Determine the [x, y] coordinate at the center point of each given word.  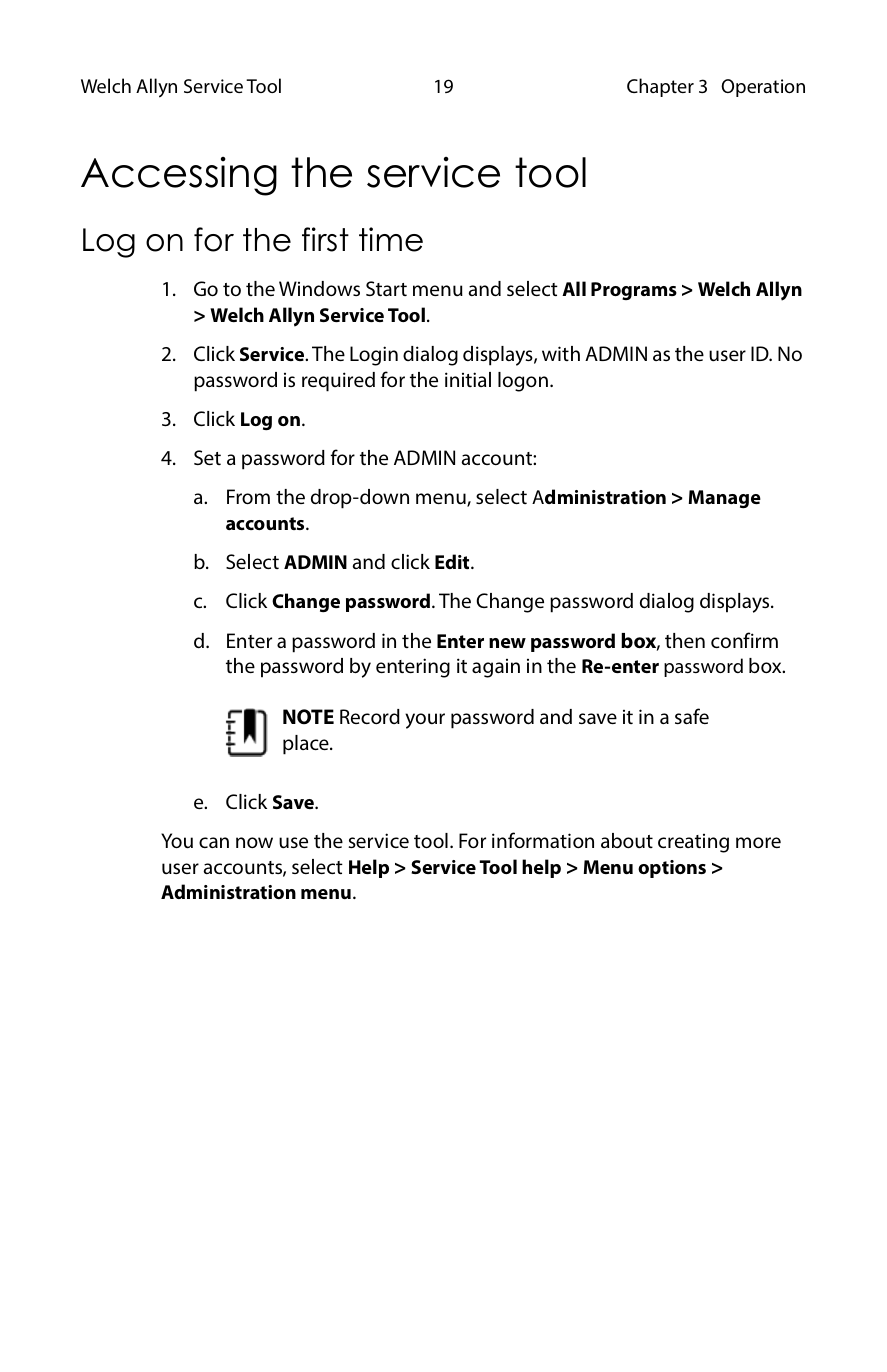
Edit [453, 561]
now [254, 842]
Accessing [179, 176]
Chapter [660, 87]
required [338, 382]
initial [468, 379]
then [685, 640]
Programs [634, 291]
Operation [763, 88]
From [248, 496]
